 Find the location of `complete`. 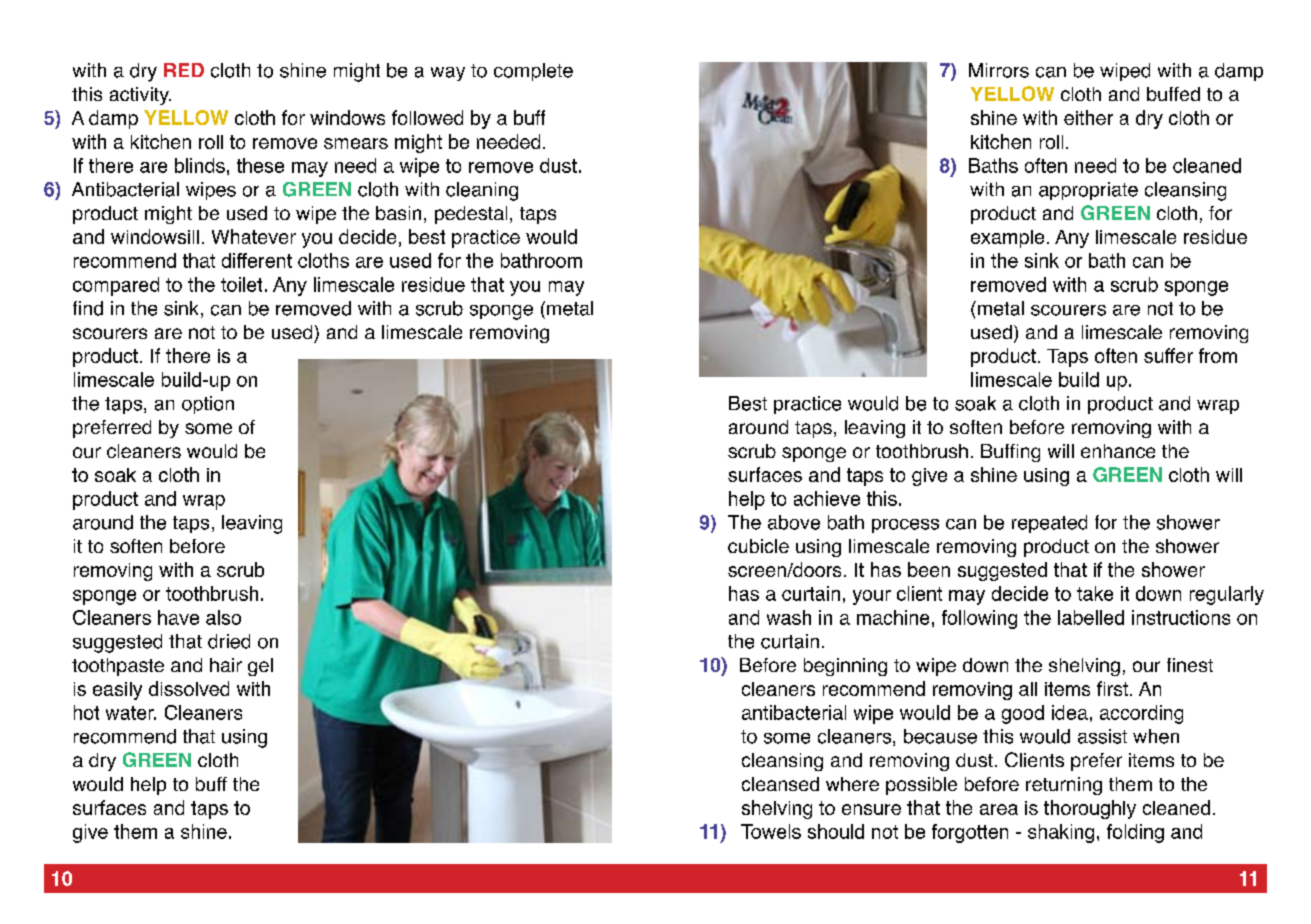

complete is located at coordinates (533, 72).
